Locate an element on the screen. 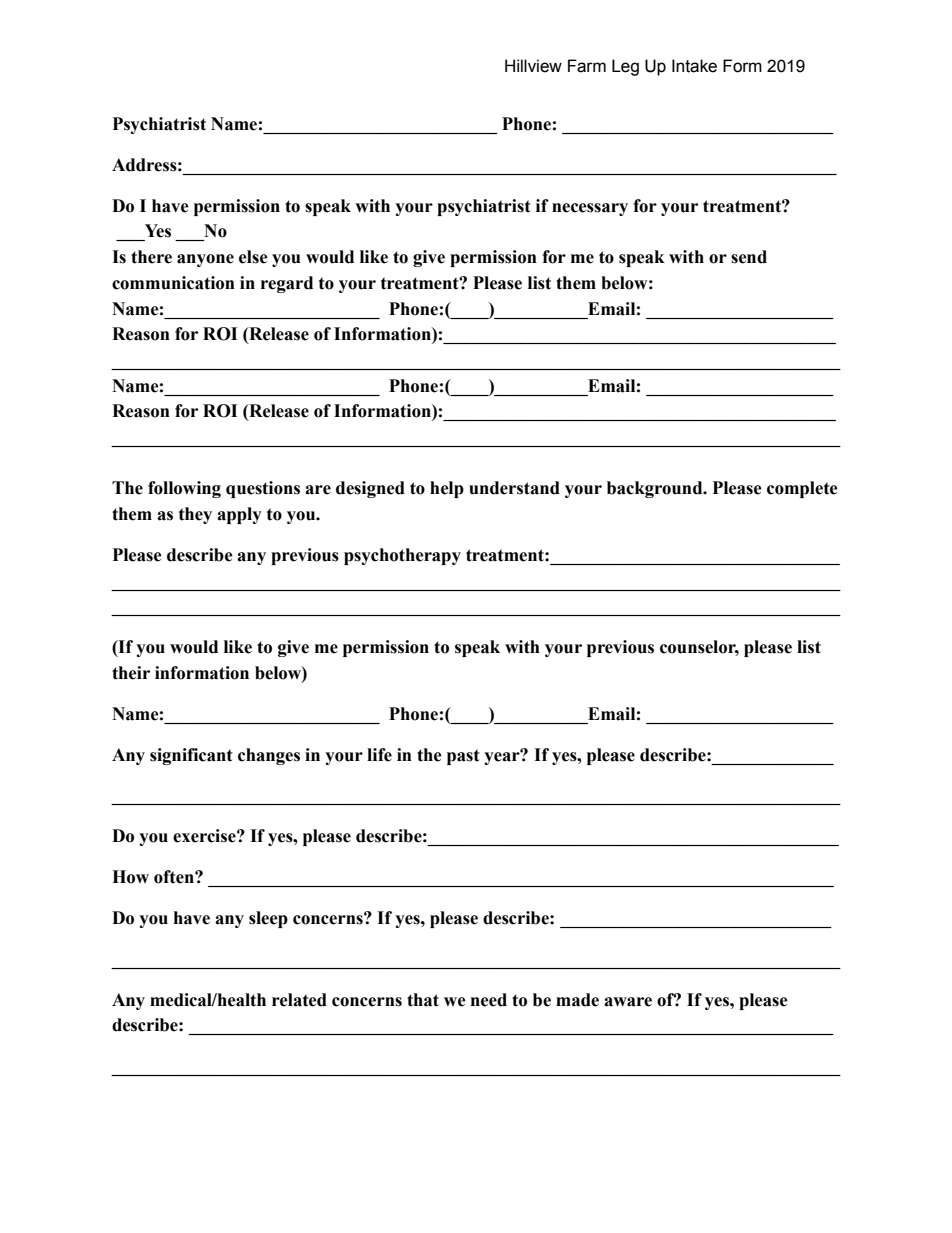 The width and height of the screenshot is (952, 1233). aware is located at coordinates (628, 1002).
